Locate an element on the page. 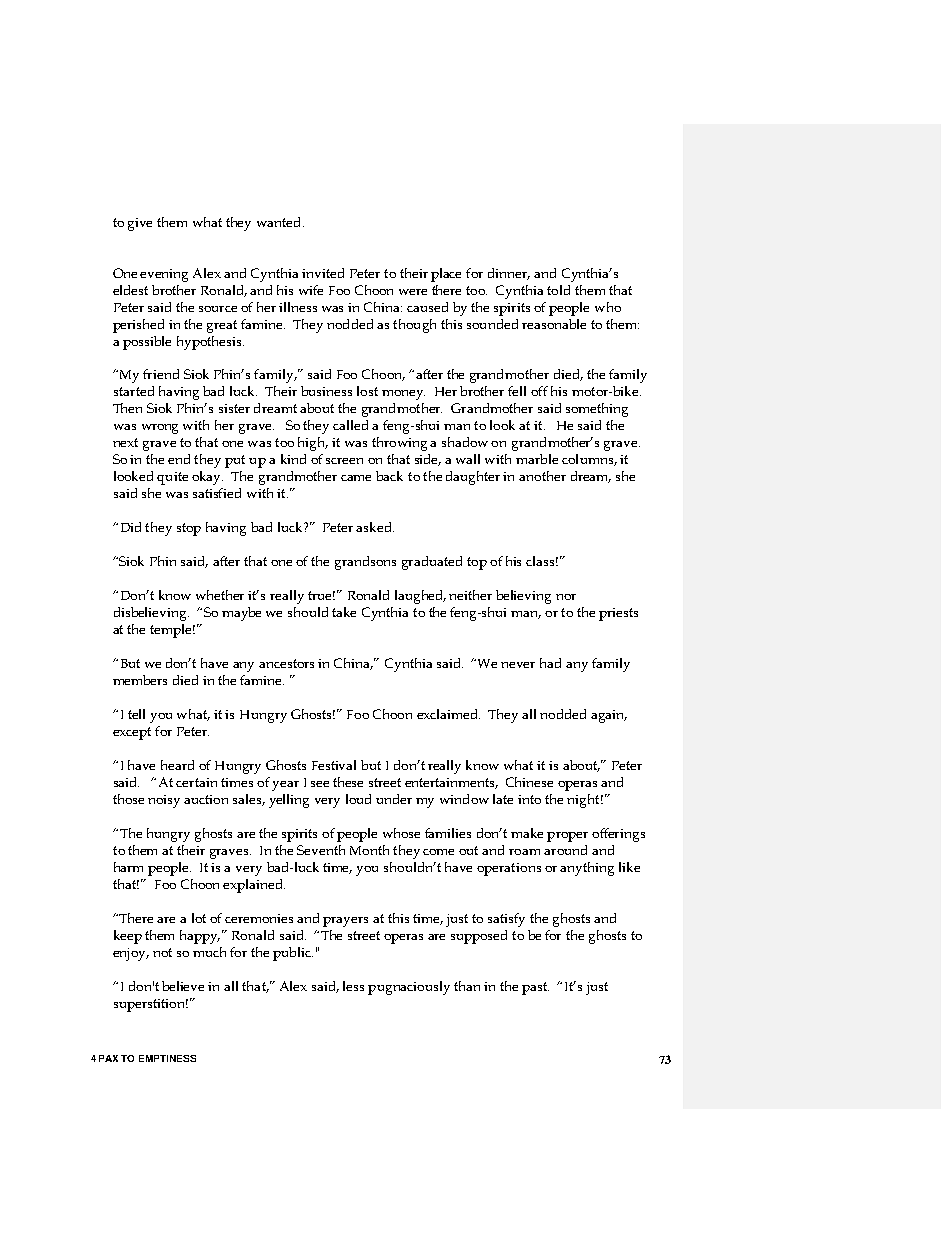 The image size is (952, 1233). past is located at coordinates (535, 988).
